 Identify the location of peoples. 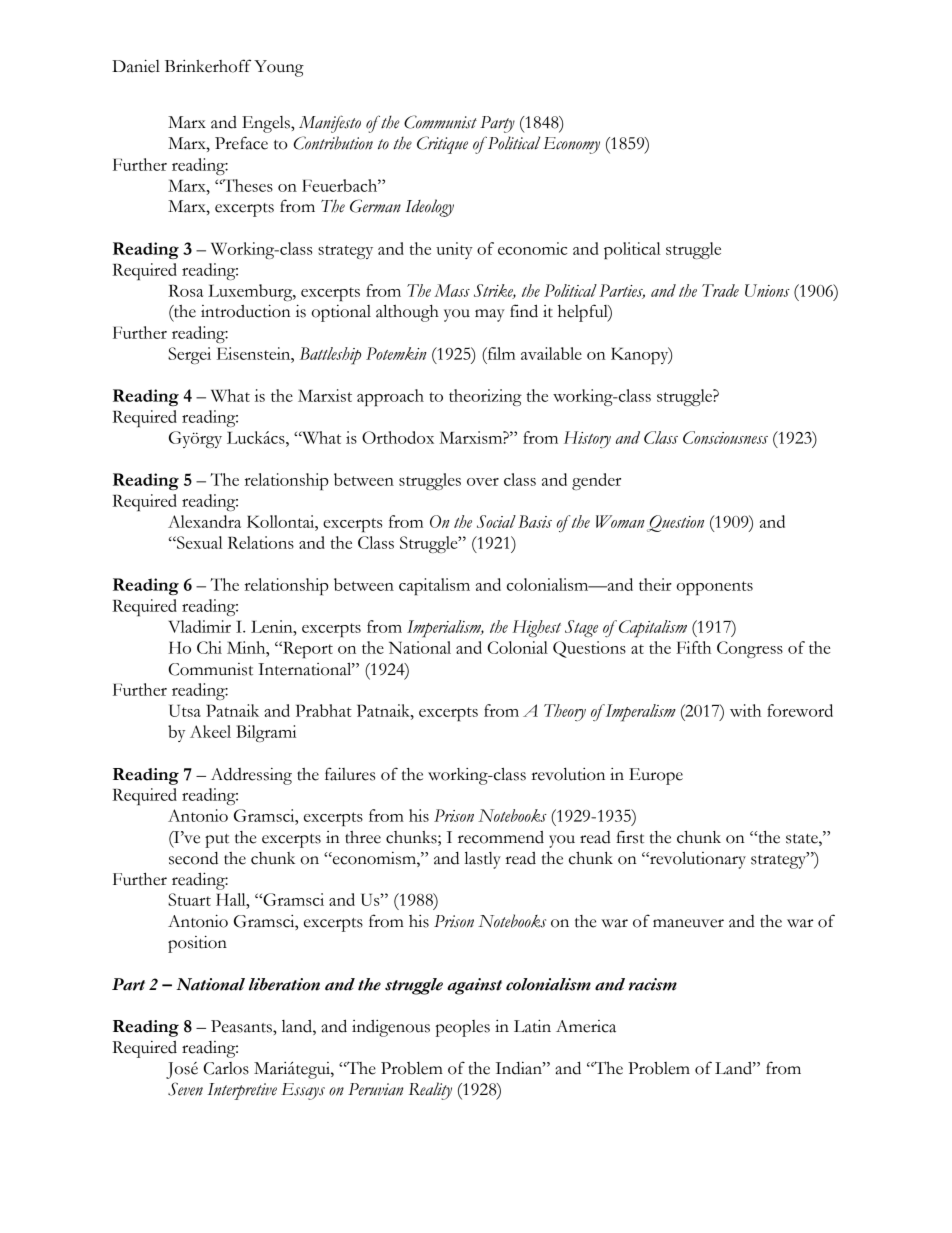
(463, 1028).
